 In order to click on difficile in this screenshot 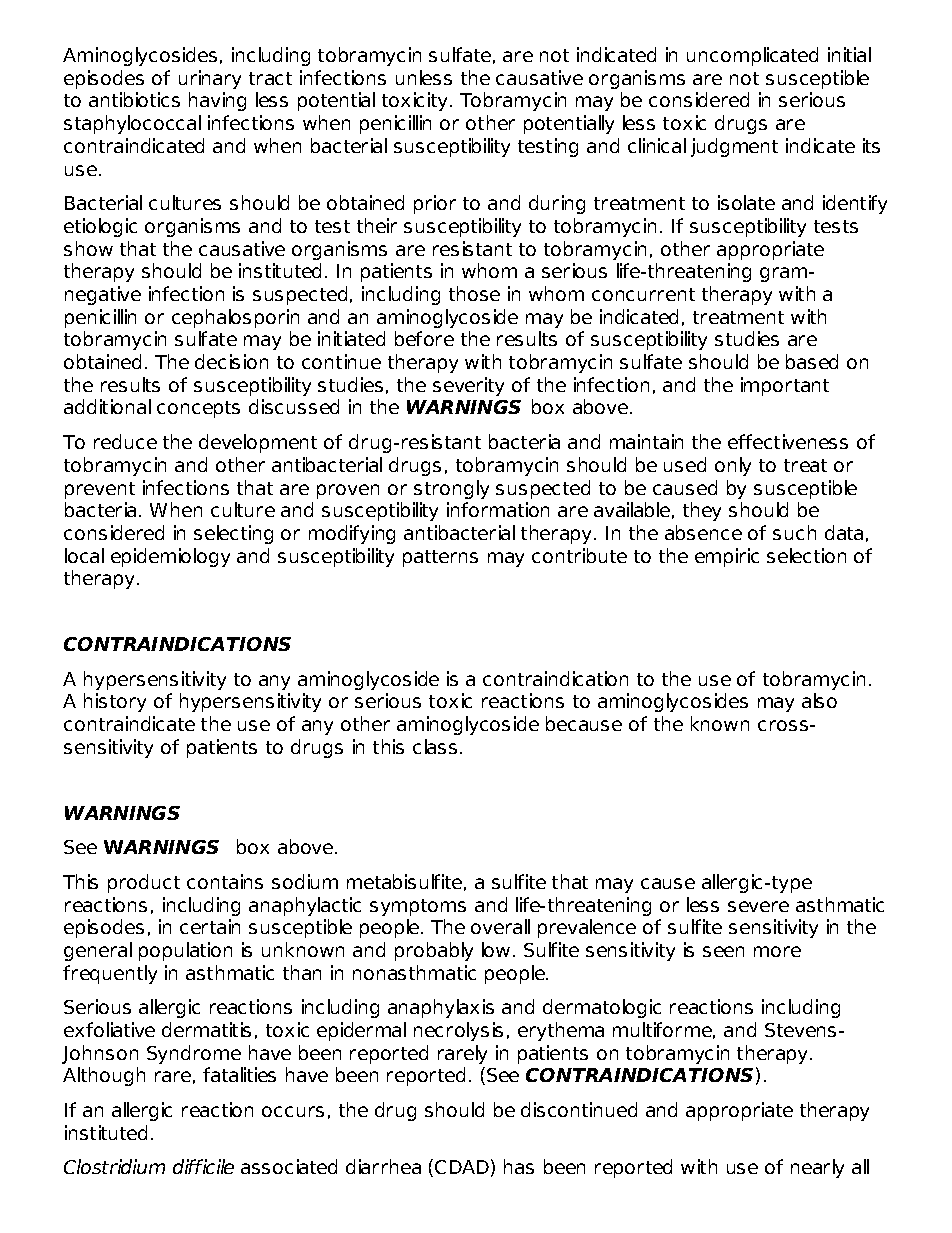, I will do `click(203, 1166)`.
